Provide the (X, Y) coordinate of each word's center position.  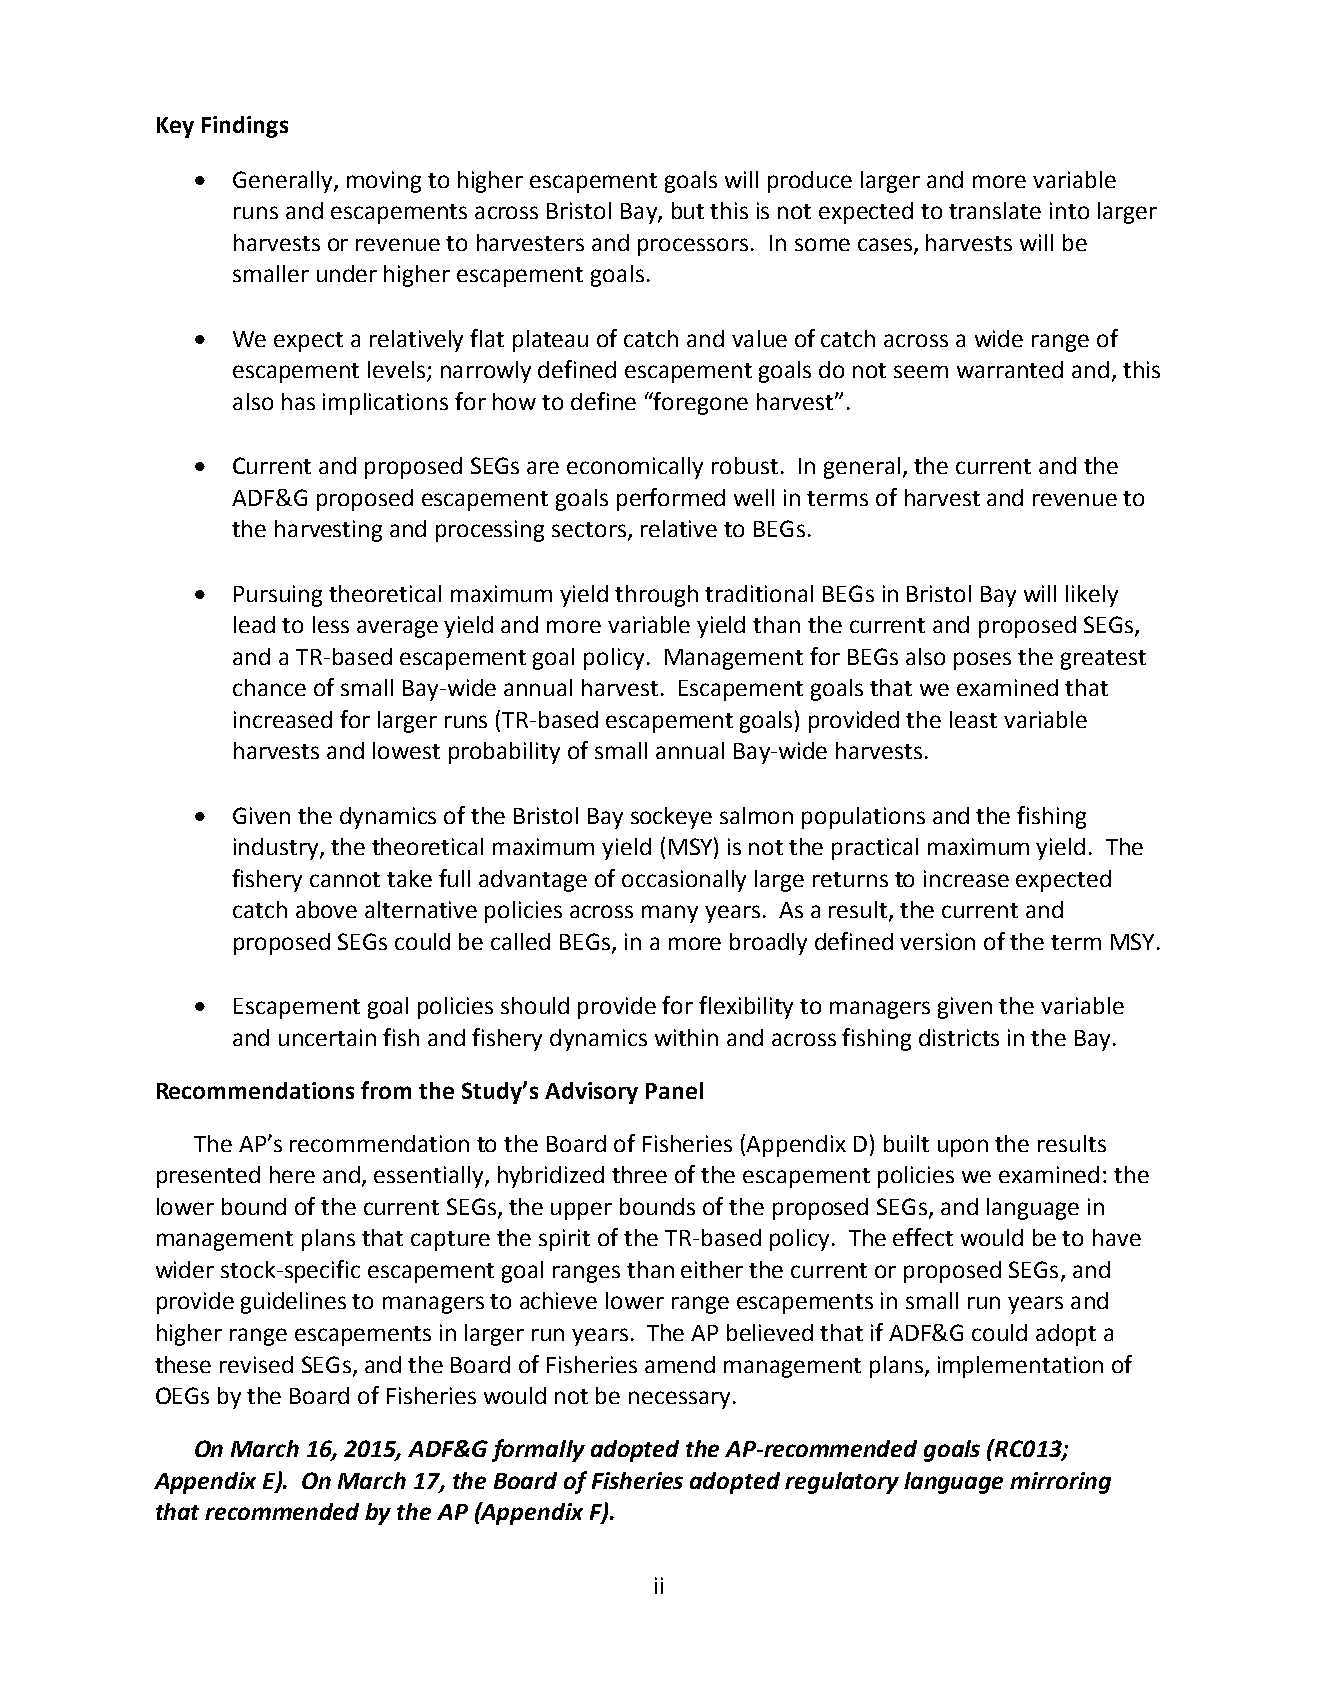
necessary (679, 1400)
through (656, 596)
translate (995, 210)
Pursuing (278, 596)
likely (1092, 596)
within (686, 1037)
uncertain (327, 1037)
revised (256, 1364)
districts (959, 1037)
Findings (245, 127)
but (688, 210)
